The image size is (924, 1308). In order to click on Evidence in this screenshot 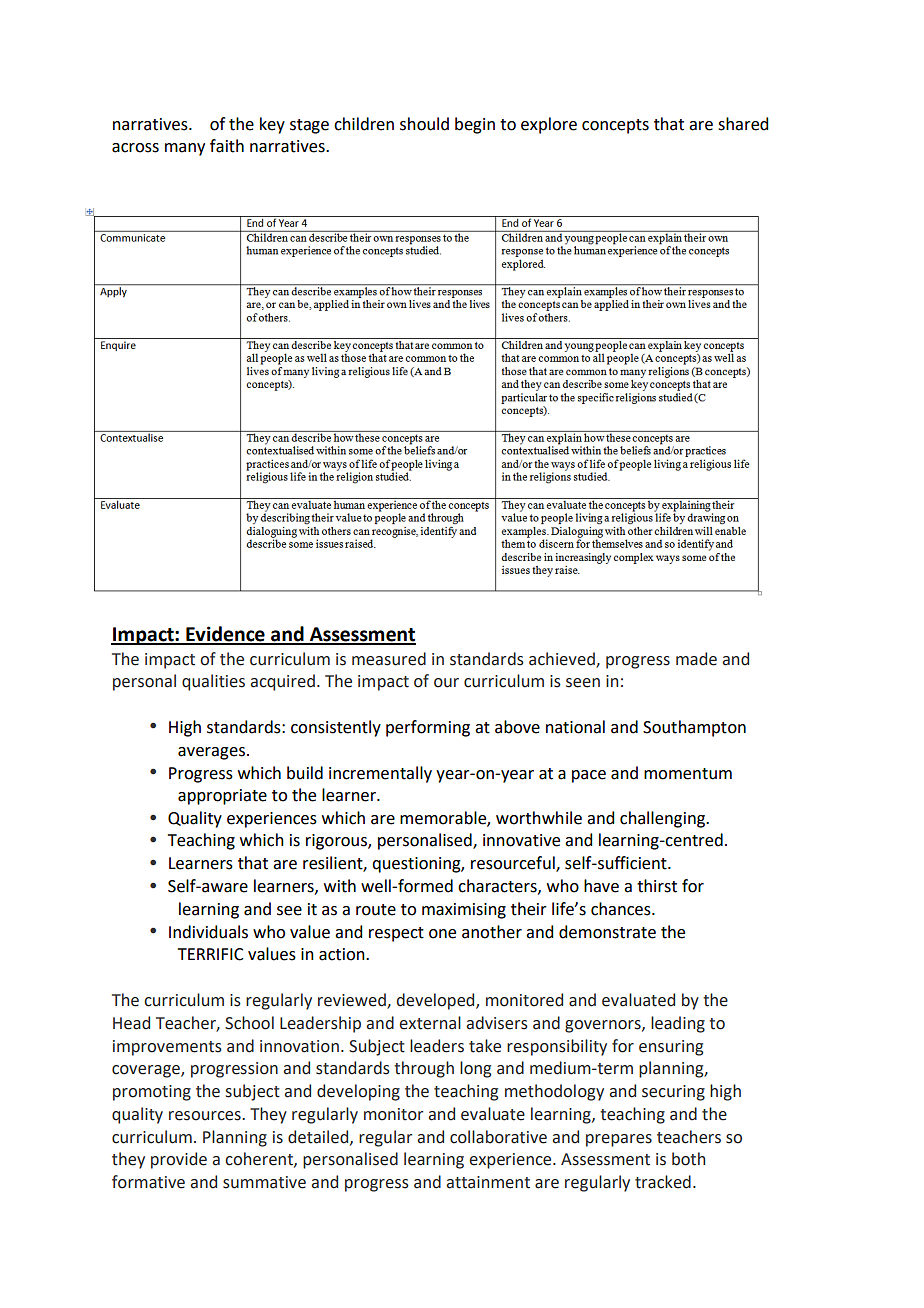, I will do `click(225, 635)`.
